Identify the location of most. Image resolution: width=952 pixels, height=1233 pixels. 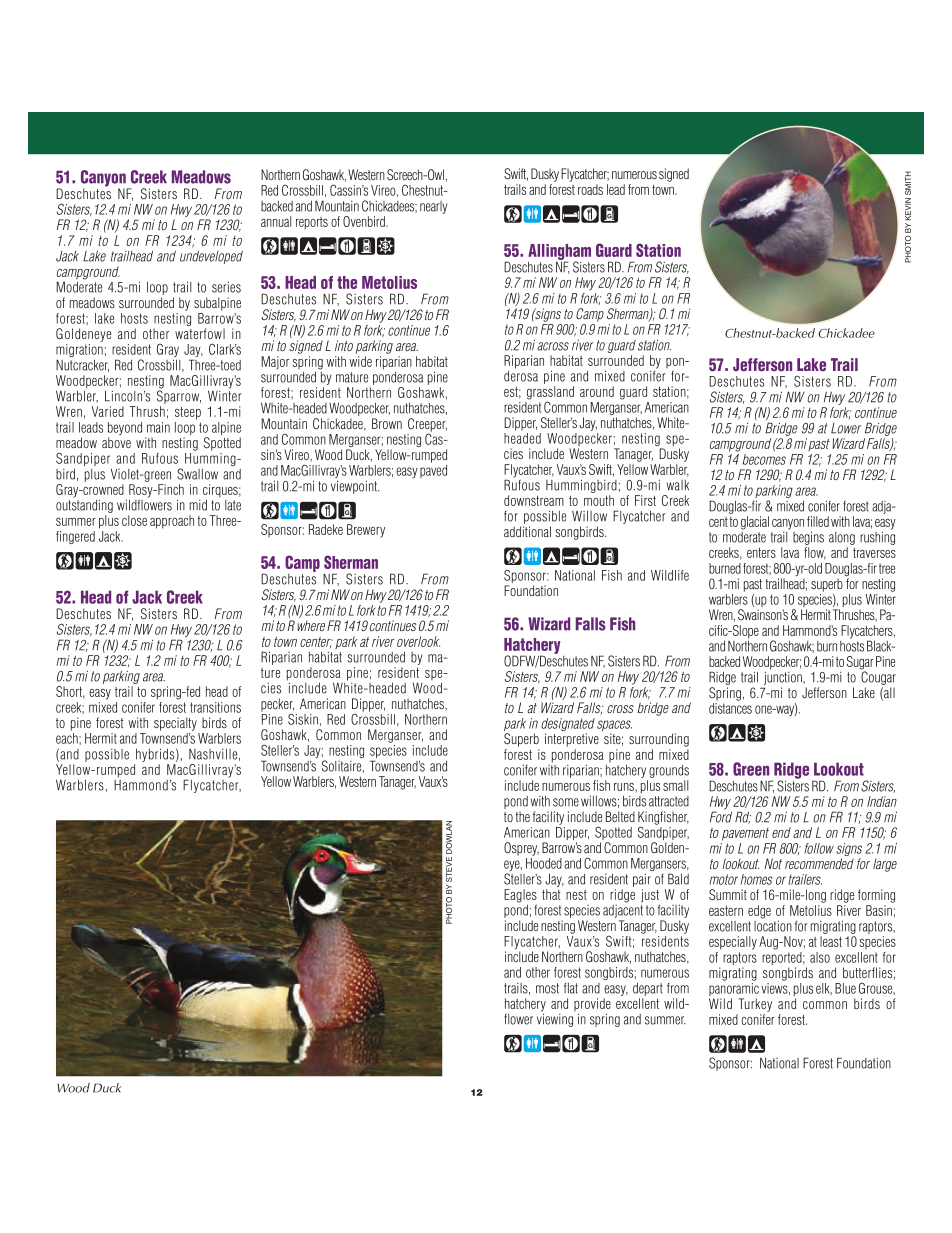
(547, 988).
